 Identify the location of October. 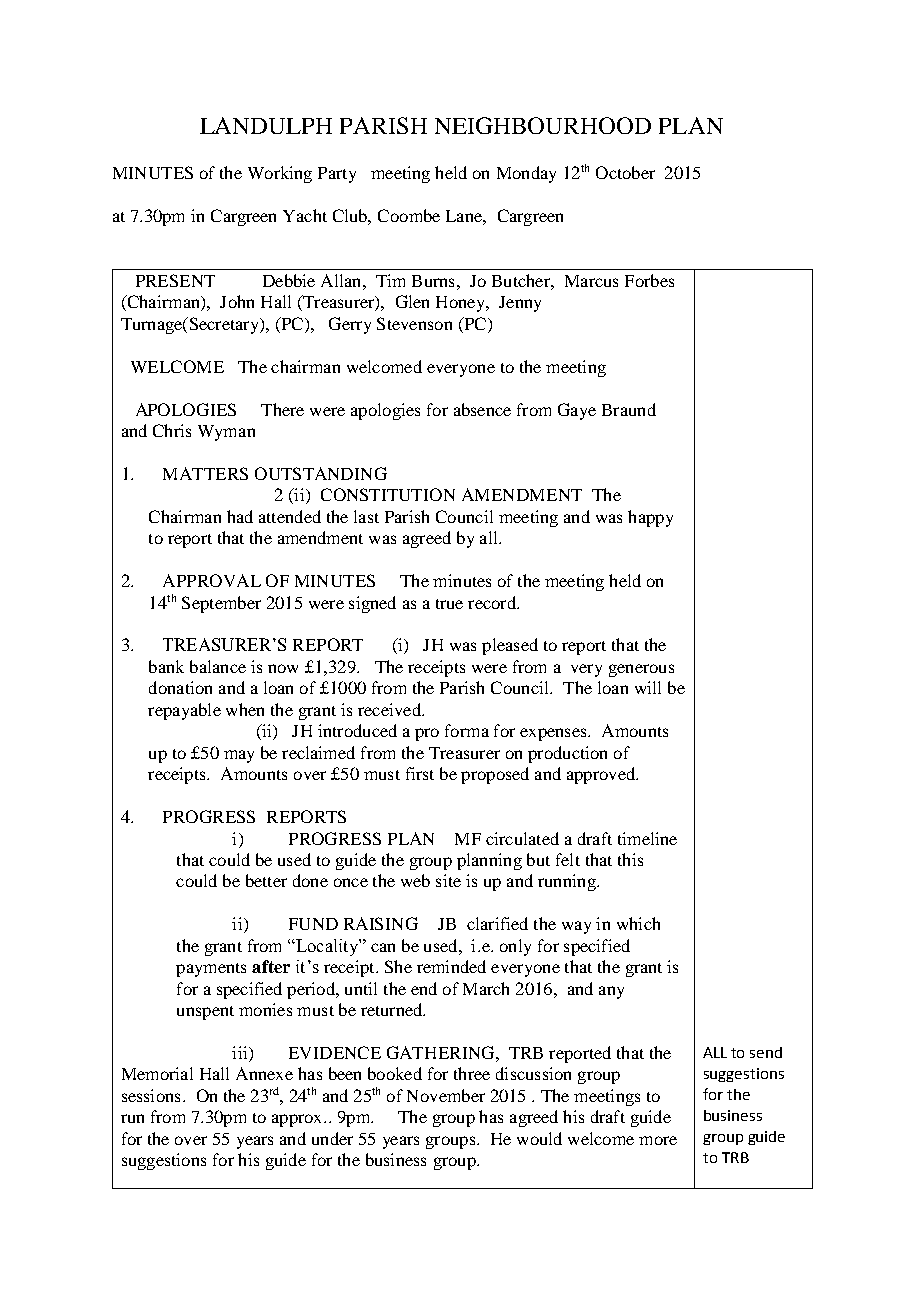
(625, 172).
